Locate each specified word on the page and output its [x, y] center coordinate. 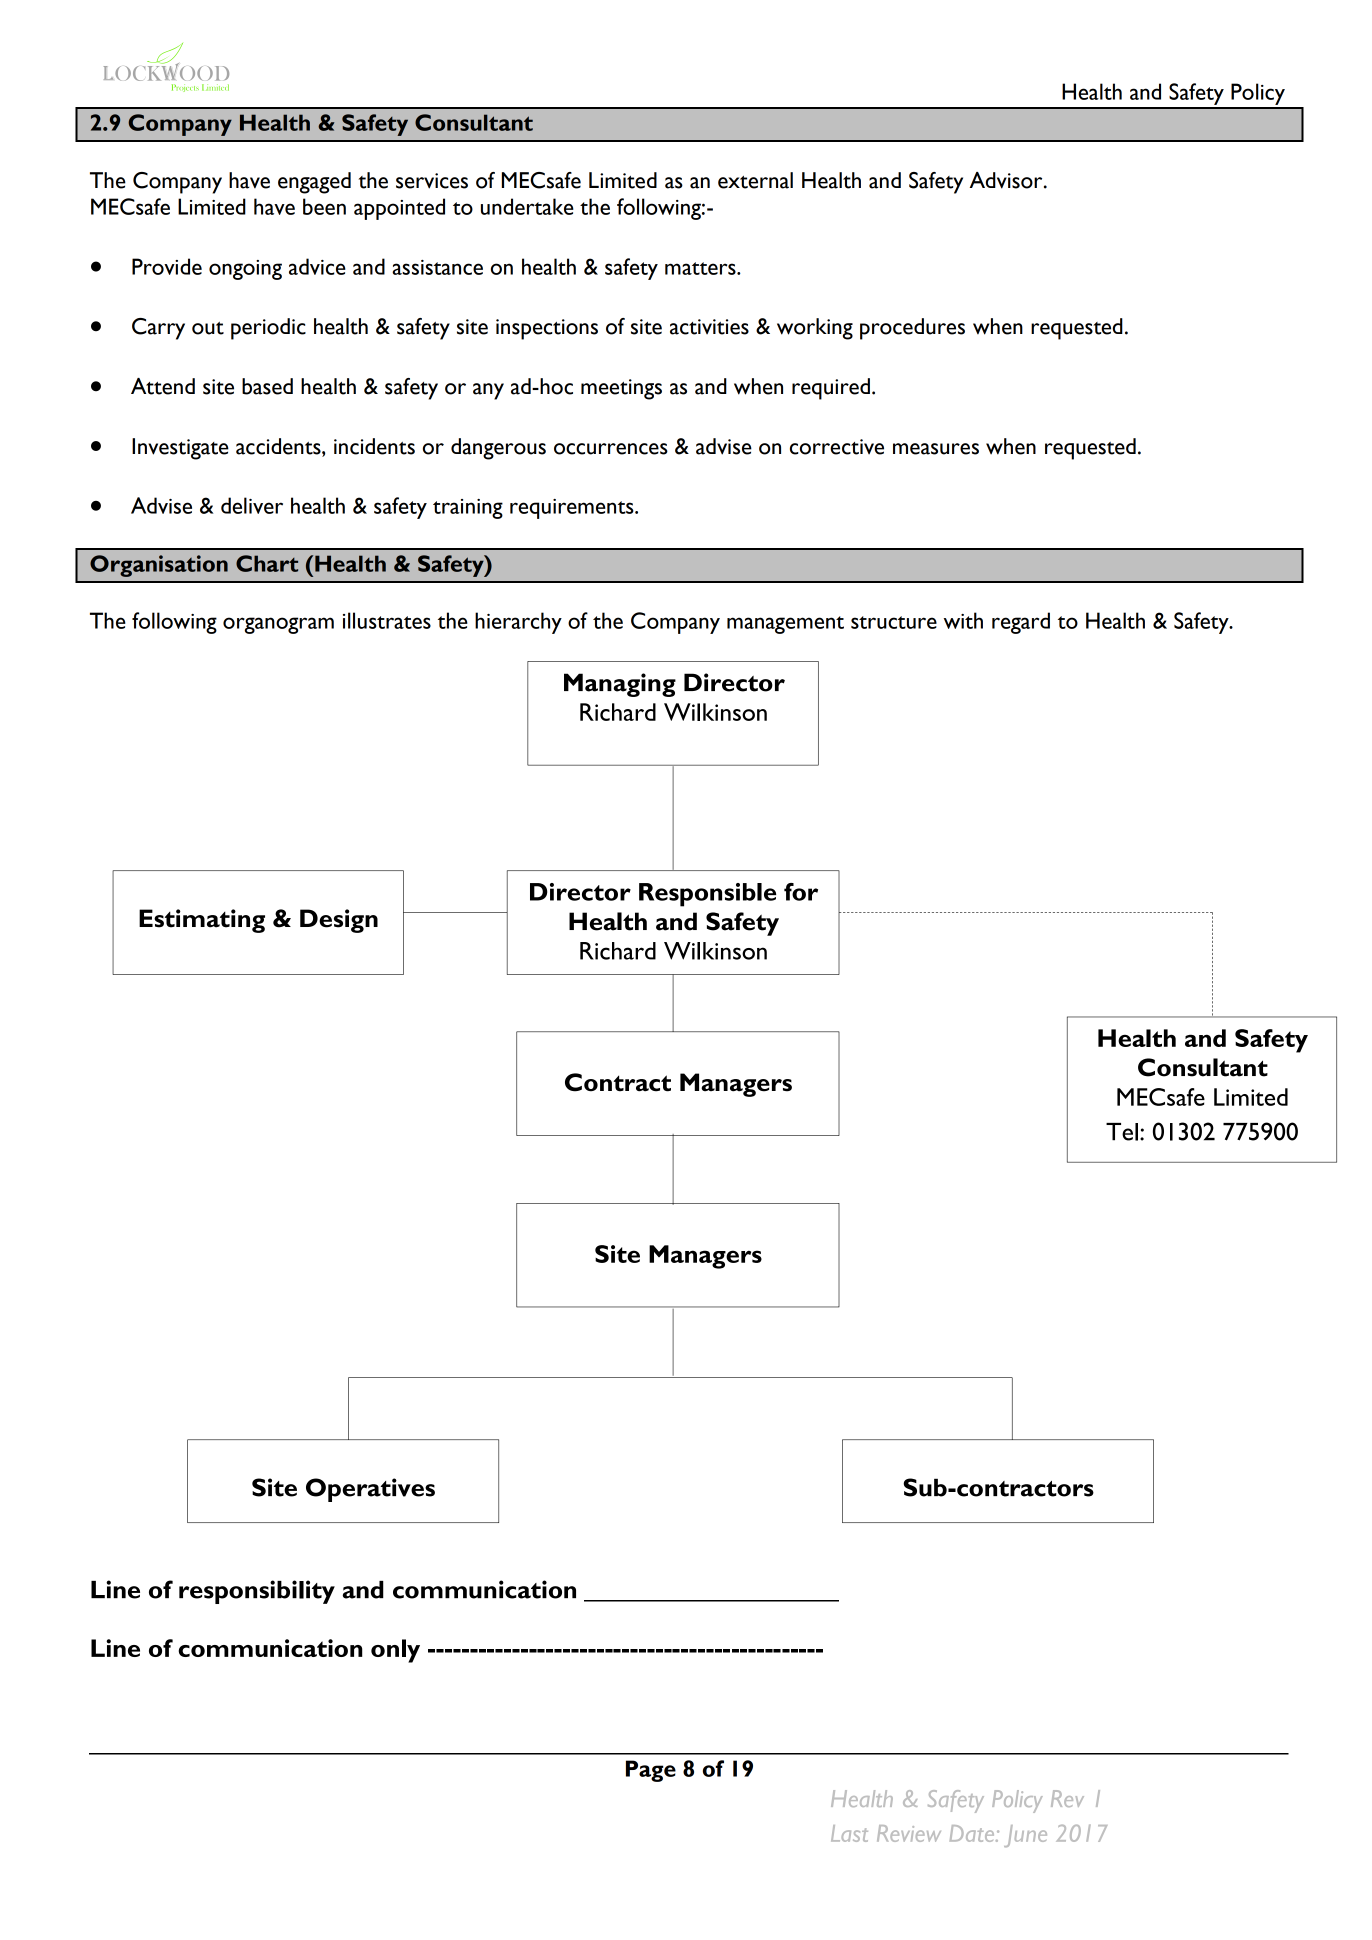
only [395, 1651]
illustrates [387, 620]
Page [651, 1771]
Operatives [370, 1490]
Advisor [1007, 180]
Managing [620, 685]
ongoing [245, 270]
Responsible [707, 895]
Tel [1122, 1132]
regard [1021, 623]
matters [701, 268]
